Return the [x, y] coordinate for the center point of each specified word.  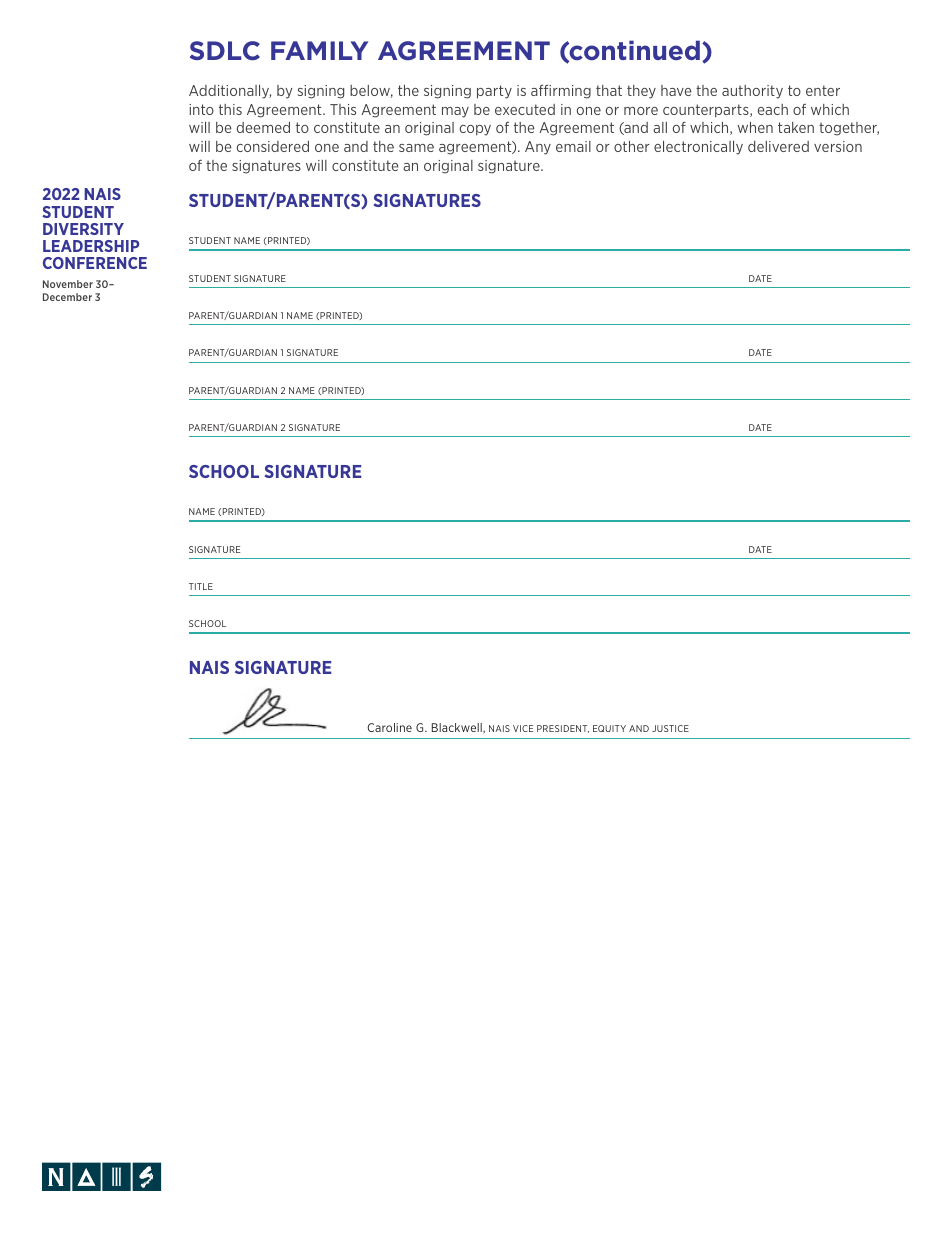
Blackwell [458, 728]
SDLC [225, 51]
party [494, 92]
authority [752, 92]
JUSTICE [670, 728]
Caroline [389, 727]
